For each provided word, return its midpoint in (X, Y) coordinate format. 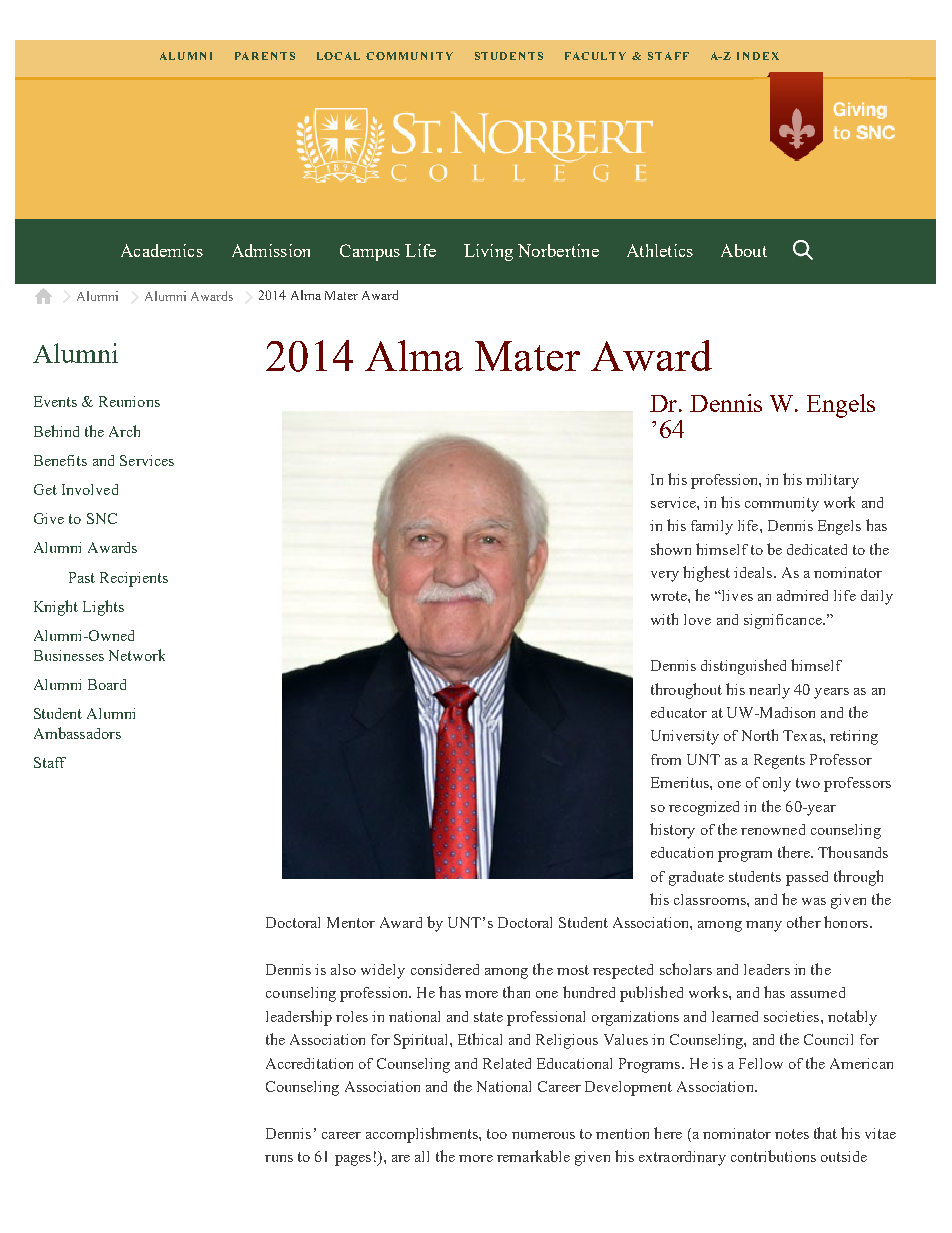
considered (445, 969)
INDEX (758, 56)
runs (279, 1158)
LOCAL (338, 56)
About (744, 250)
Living (488, 252)
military (832, 481)
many (764, 926)
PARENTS (265, 56)
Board (107, 684)
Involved (90, 489)
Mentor (351, 922)
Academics (162, 250)
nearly (769, 691)
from (666, 759)
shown (671, 549)
